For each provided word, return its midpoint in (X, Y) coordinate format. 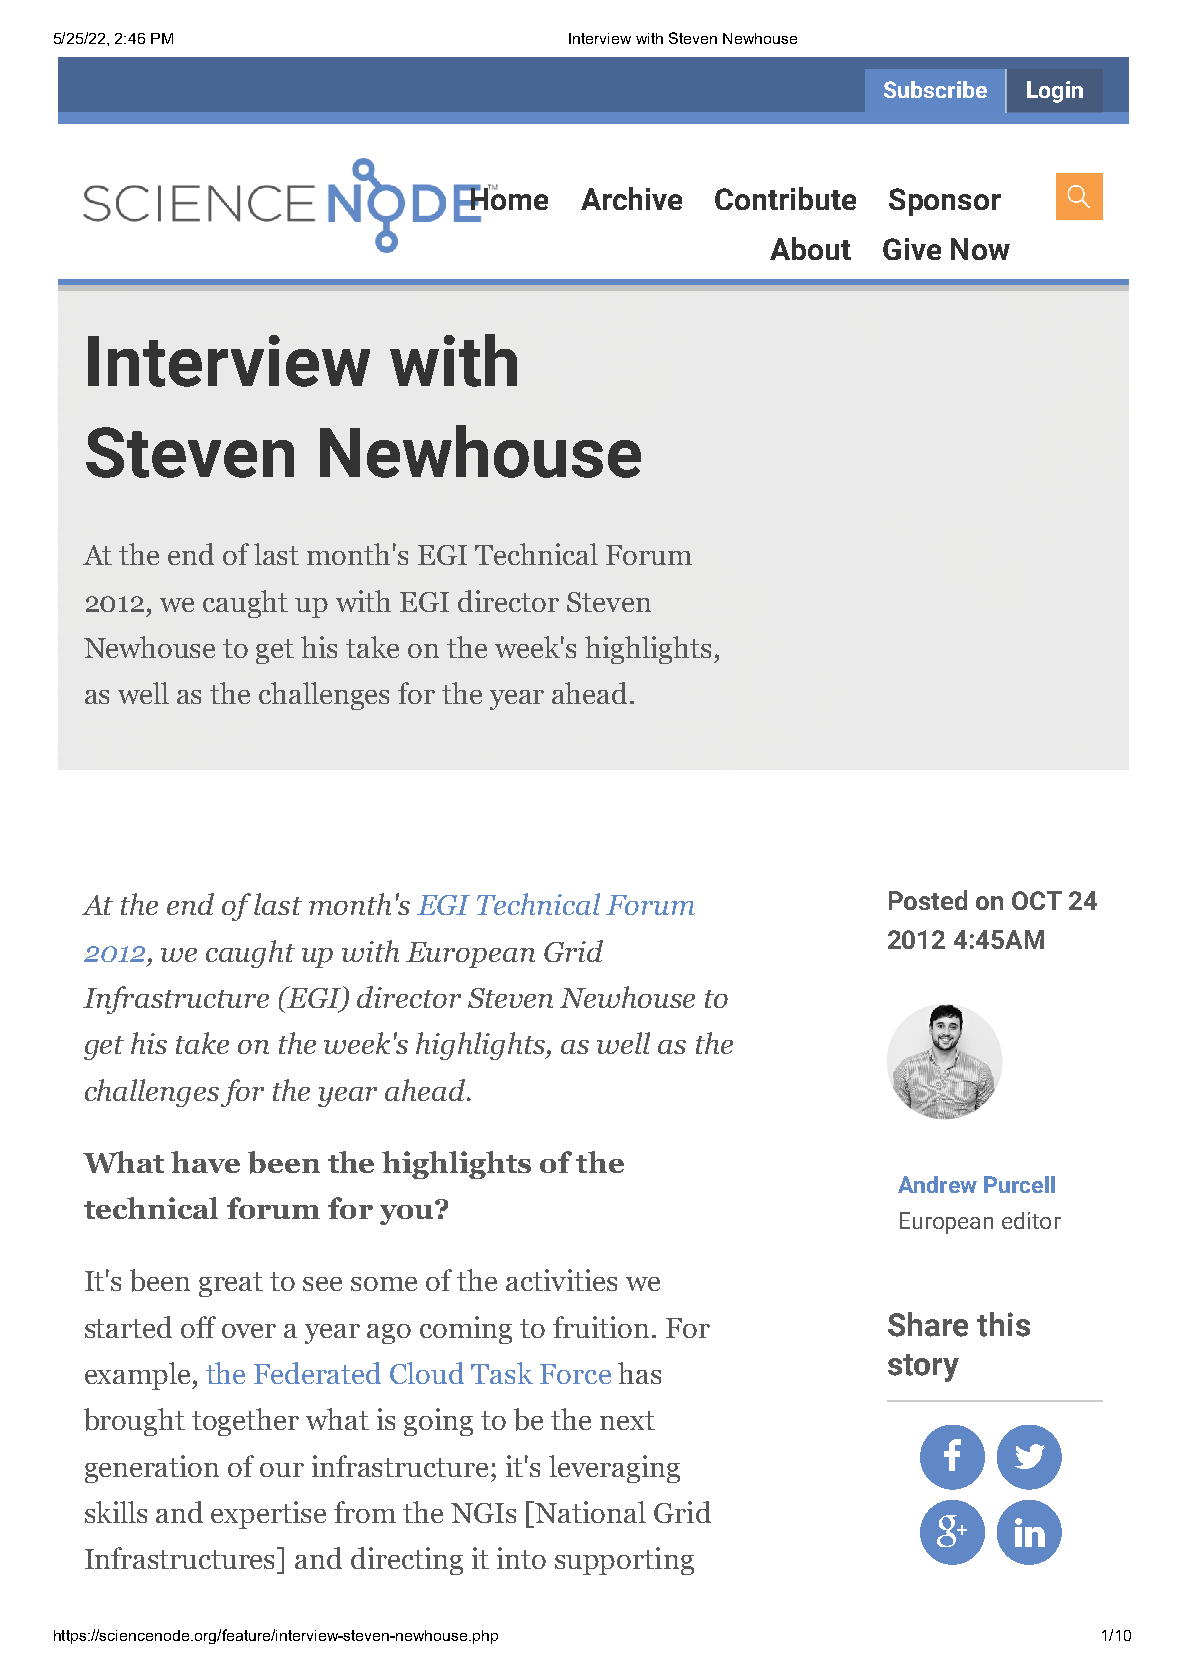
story (923, 1368)
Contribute (785, 198)
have (205, 1162)
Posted (928, 900)
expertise (268, 1515)
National (590, 1512)
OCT (1037, 900)
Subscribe (935, 89)
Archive (631, 198)
